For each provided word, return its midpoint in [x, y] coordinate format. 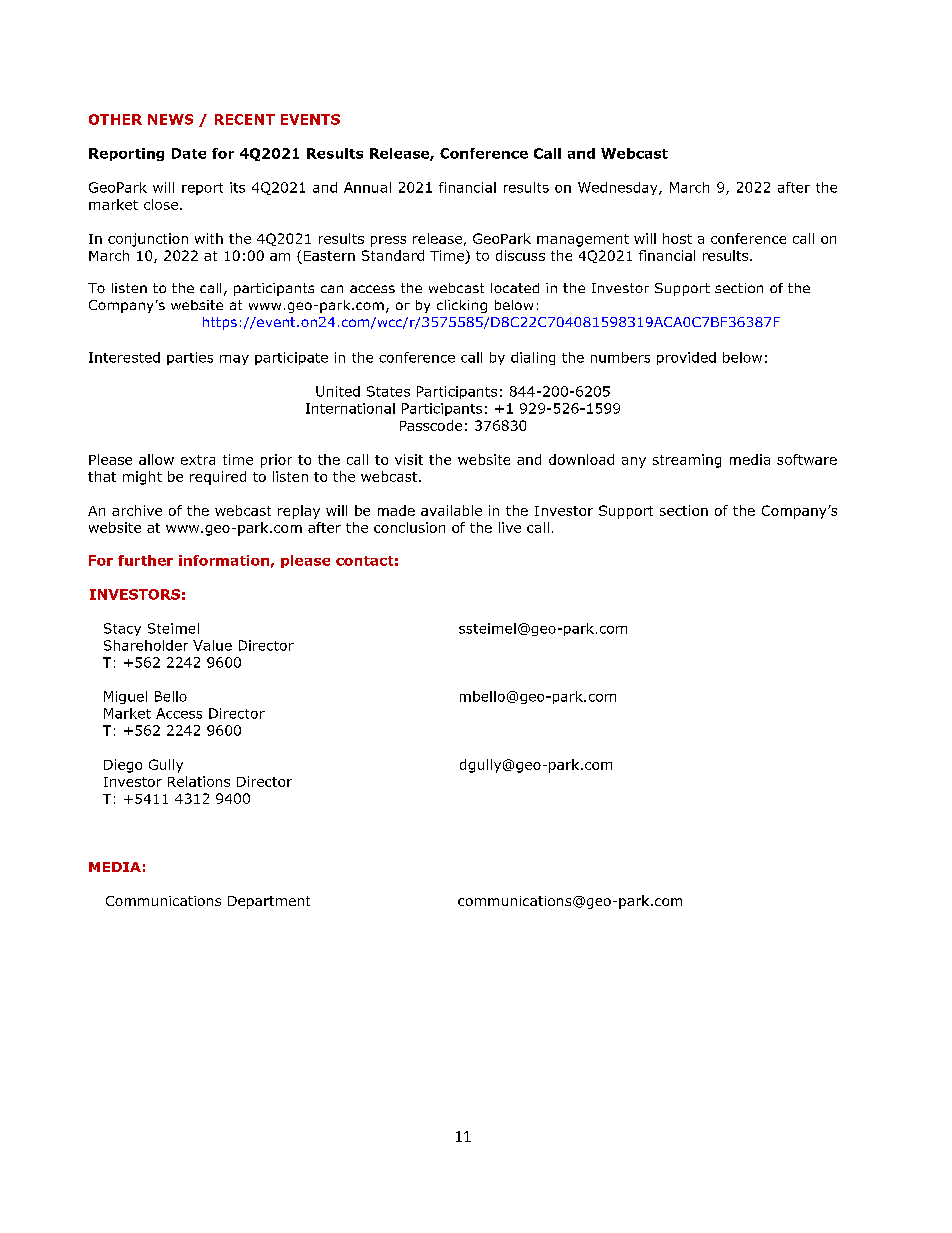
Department [269, 902]
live [510, 527]
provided [686, 358]
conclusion [409, 527]
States [388, 391]
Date [189, 153]
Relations [199, 781]
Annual [367, 187]
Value [212, 645]
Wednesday [619, 188]
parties [190, 358]
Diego [123, 766]
